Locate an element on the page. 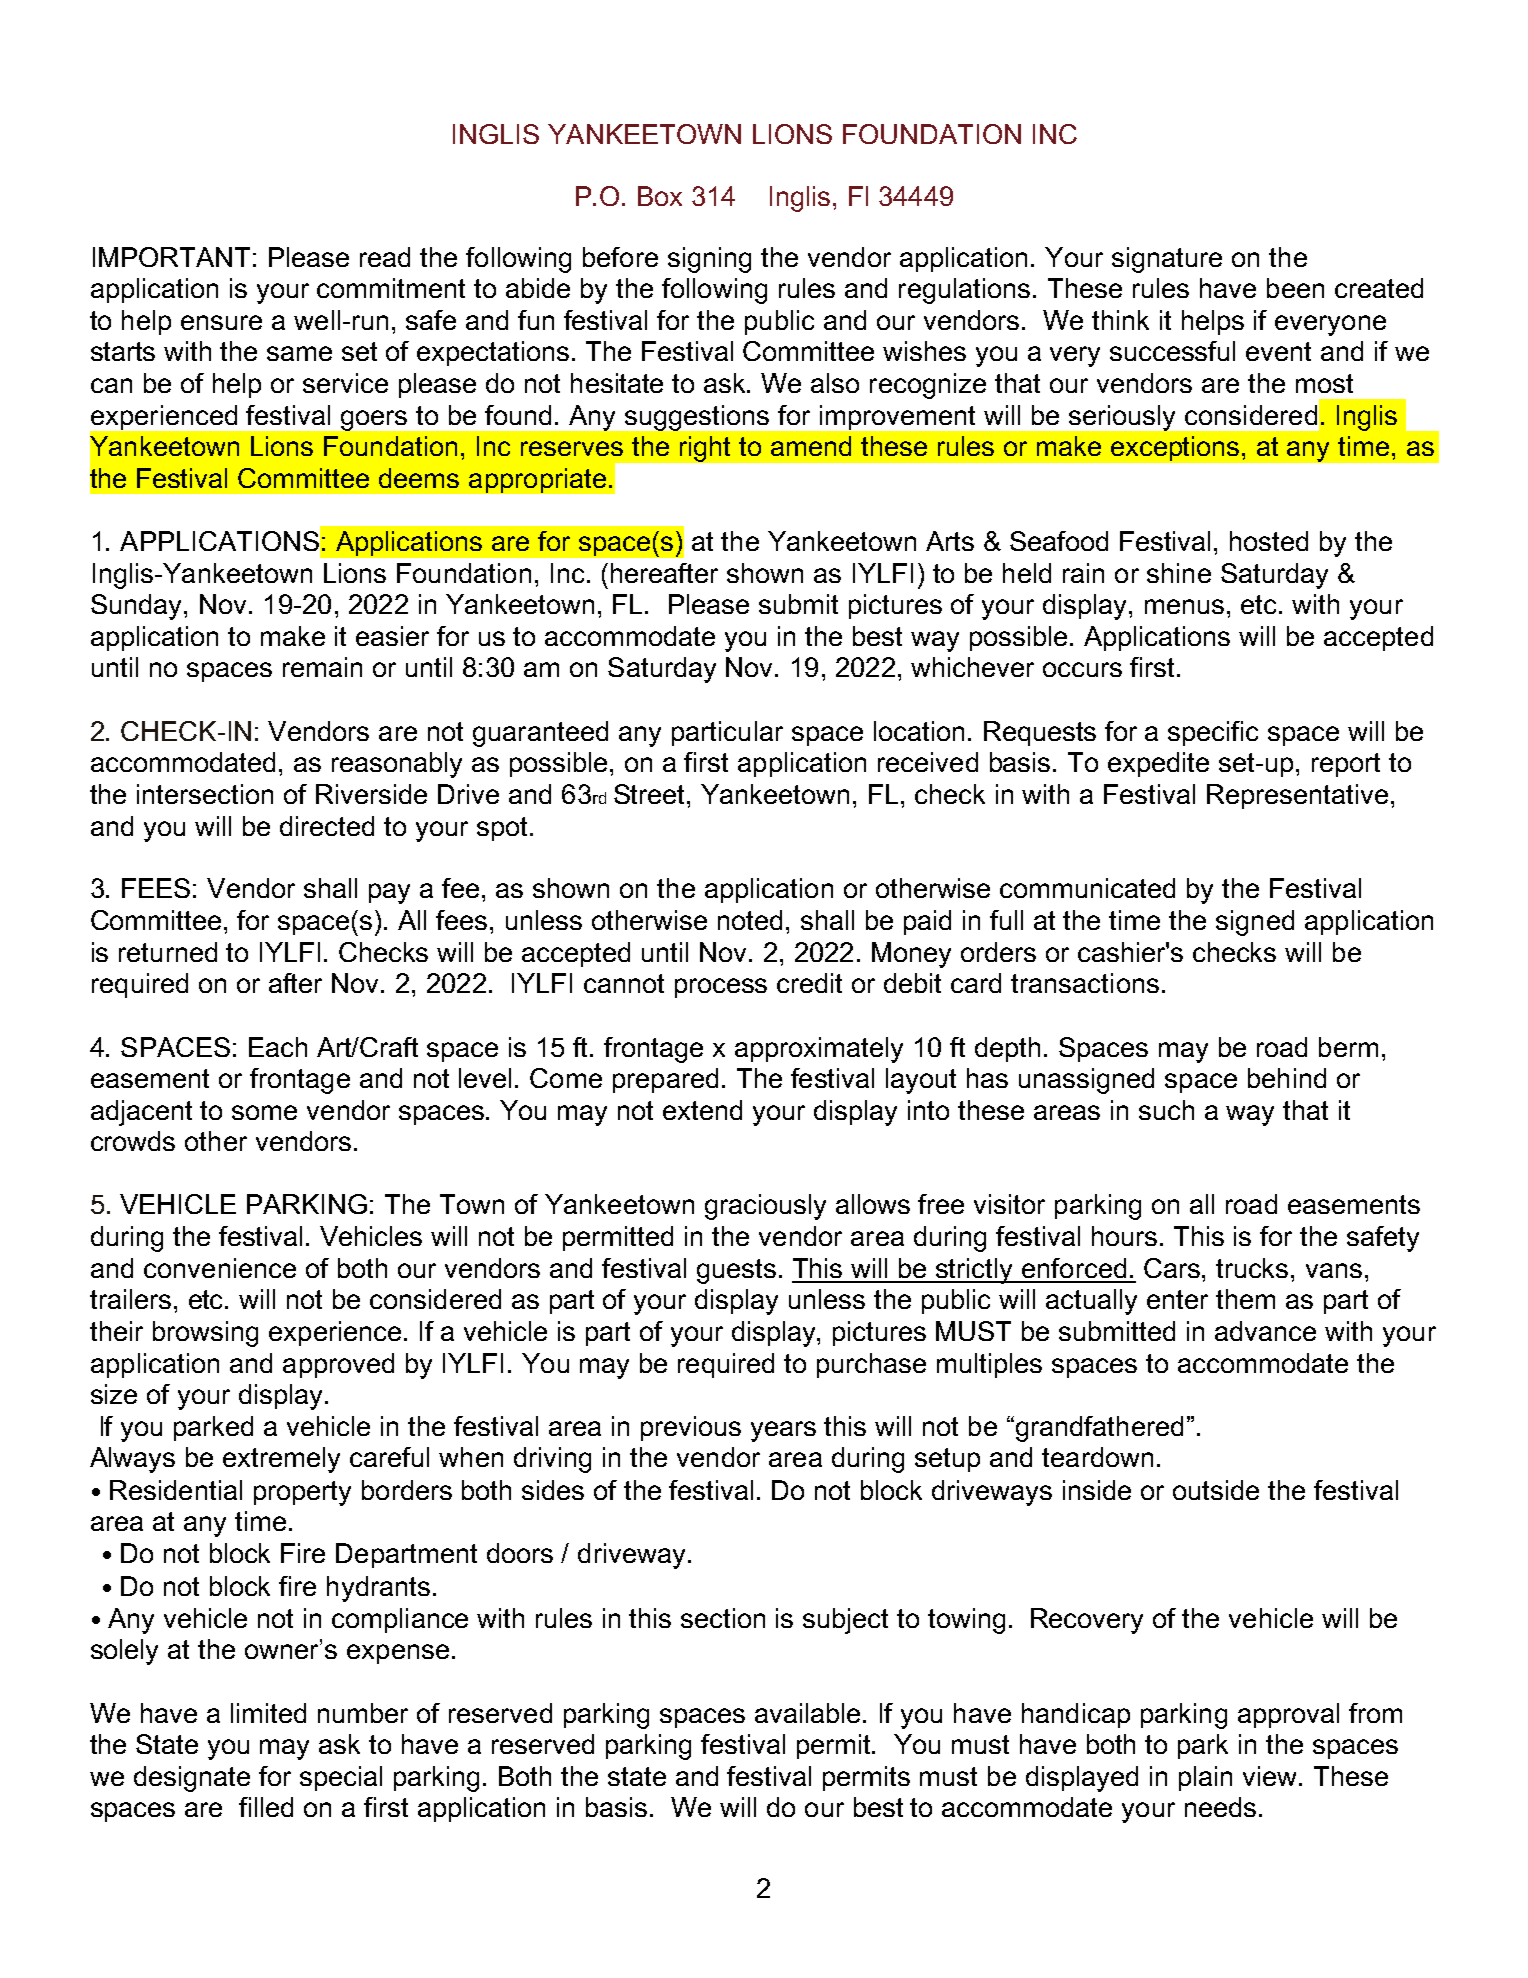 This image has width=1528, height=1978. behind is located at coordinates (1287, 1078).
